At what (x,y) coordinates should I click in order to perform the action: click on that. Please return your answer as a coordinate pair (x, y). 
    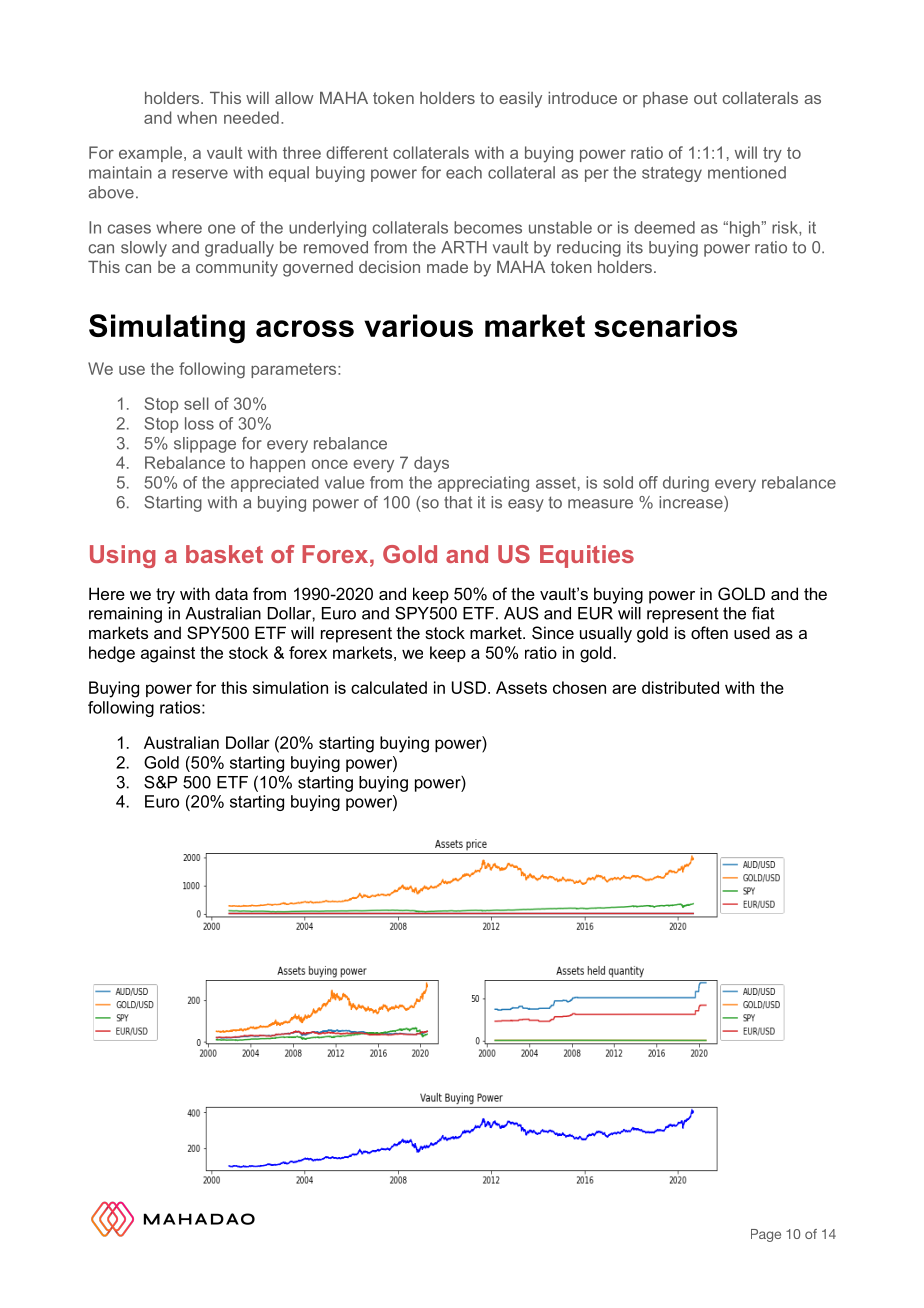
    Looking at the image, I should click on (458, 502).
